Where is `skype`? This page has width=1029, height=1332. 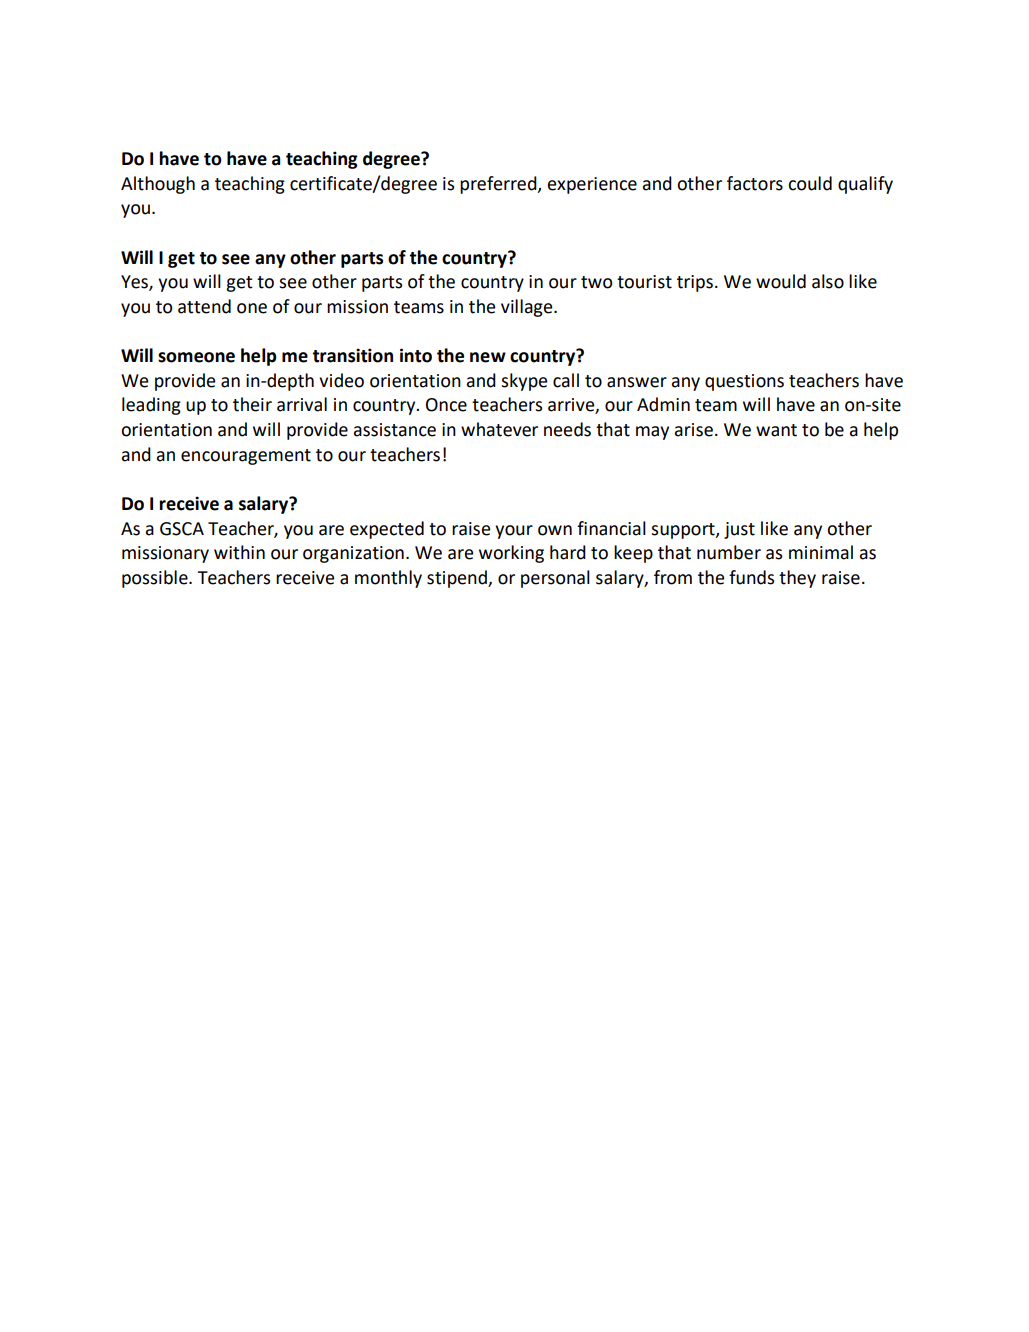
skype is located at coordinates (524, 382).
